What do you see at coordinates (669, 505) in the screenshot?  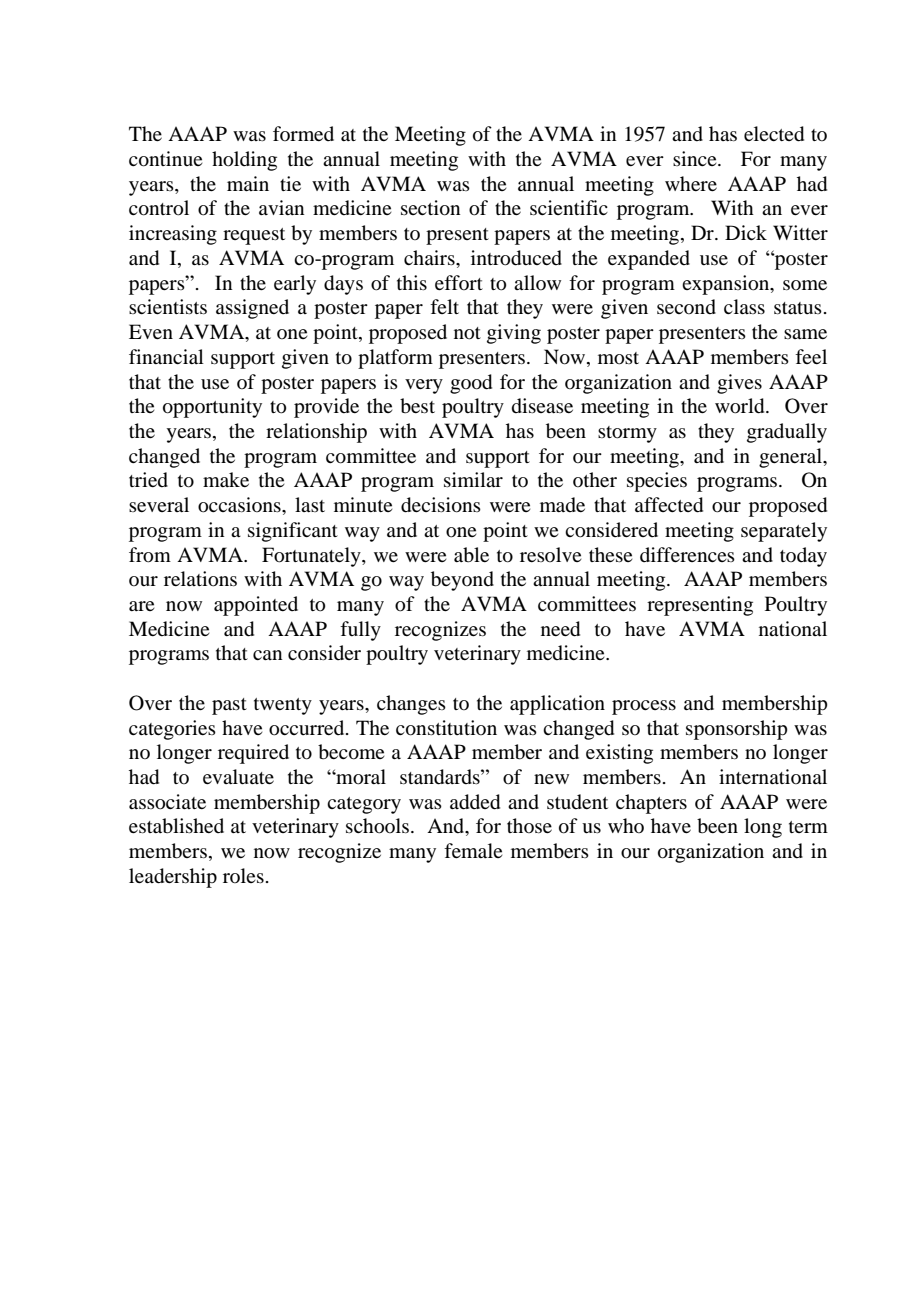 I see `affected` at bounding box center [669, 505].
